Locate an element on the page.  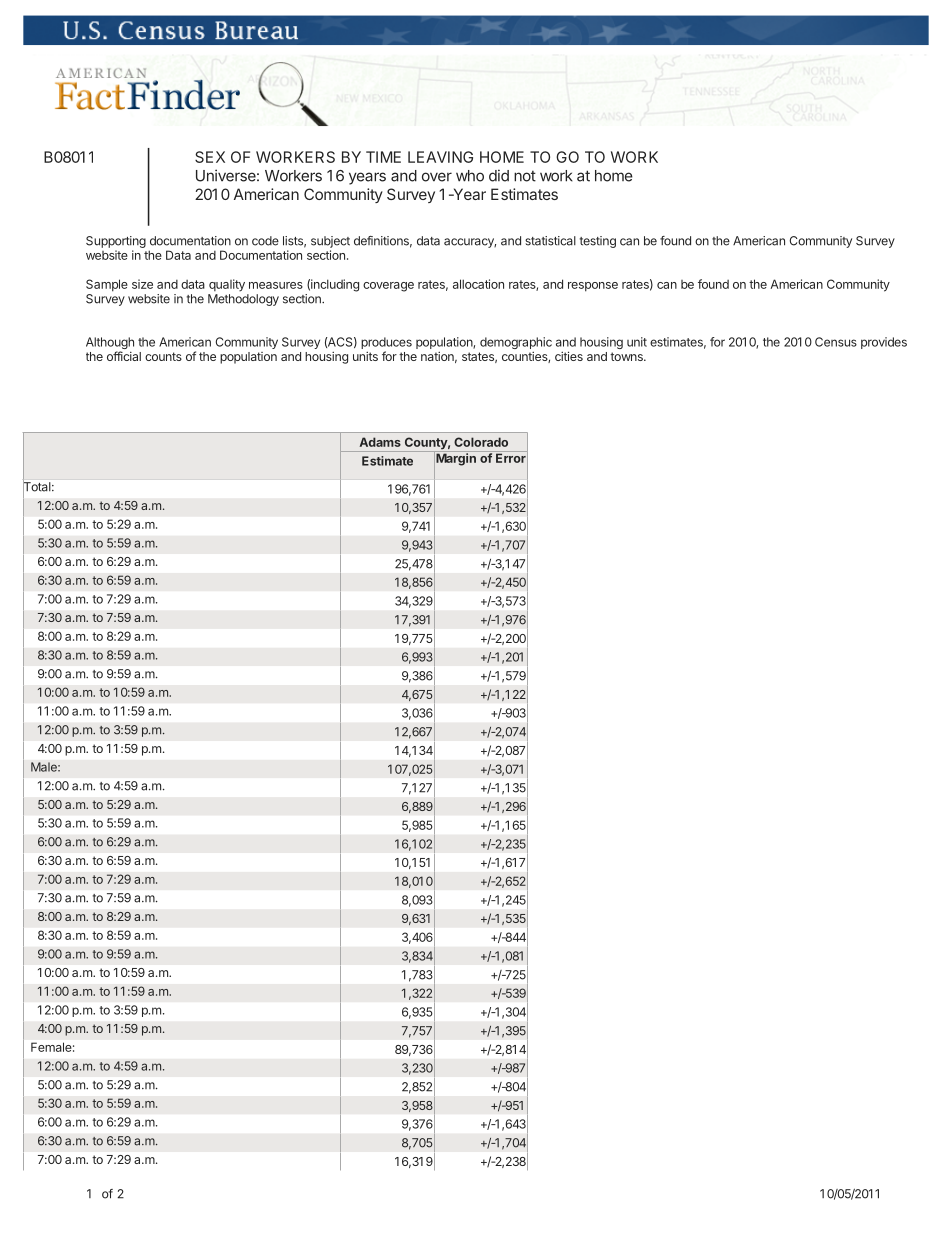
counts is located at coordinates (163, 356).
